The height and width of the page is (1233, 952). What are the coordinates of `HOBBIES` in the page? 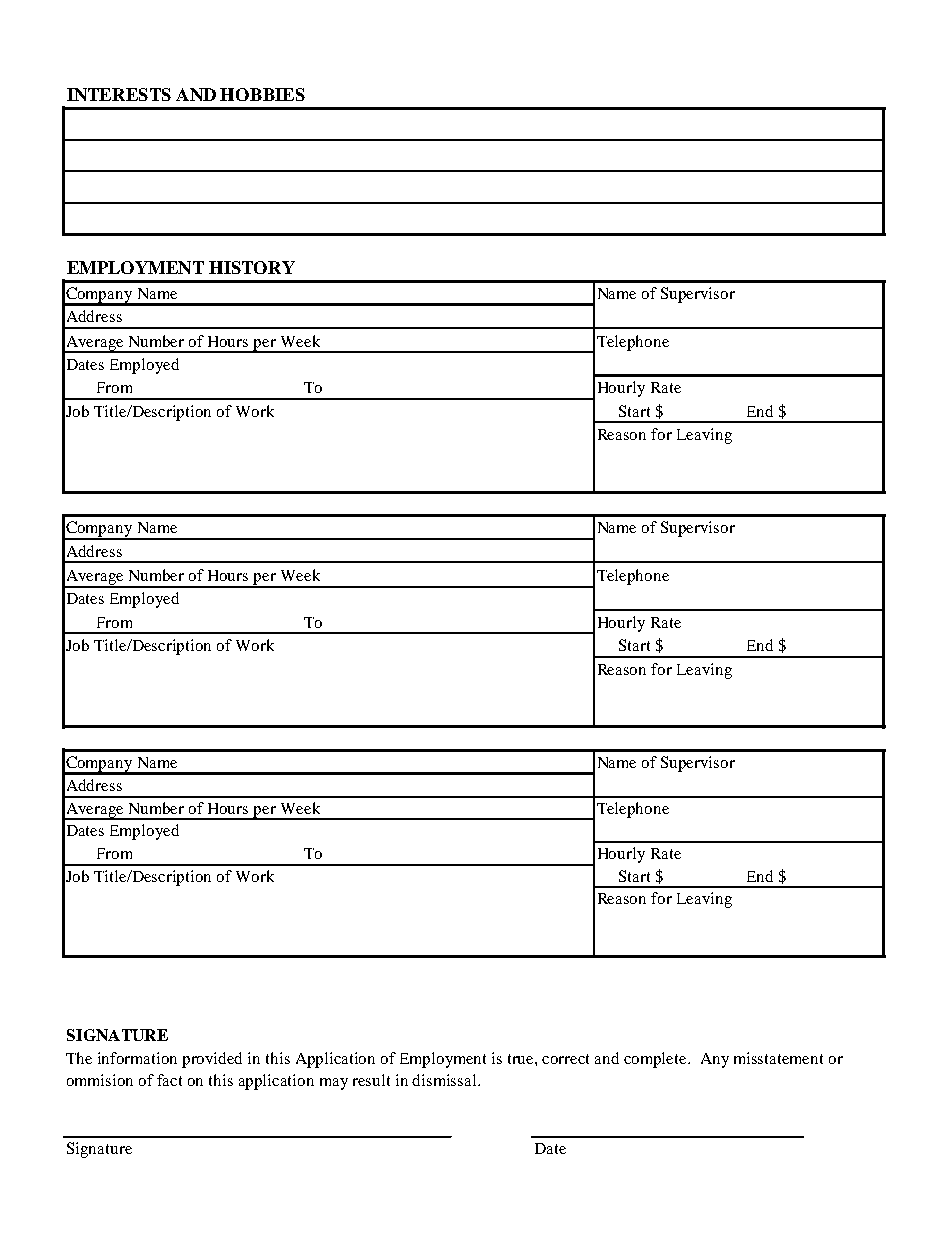 It's located at (262, 94).
